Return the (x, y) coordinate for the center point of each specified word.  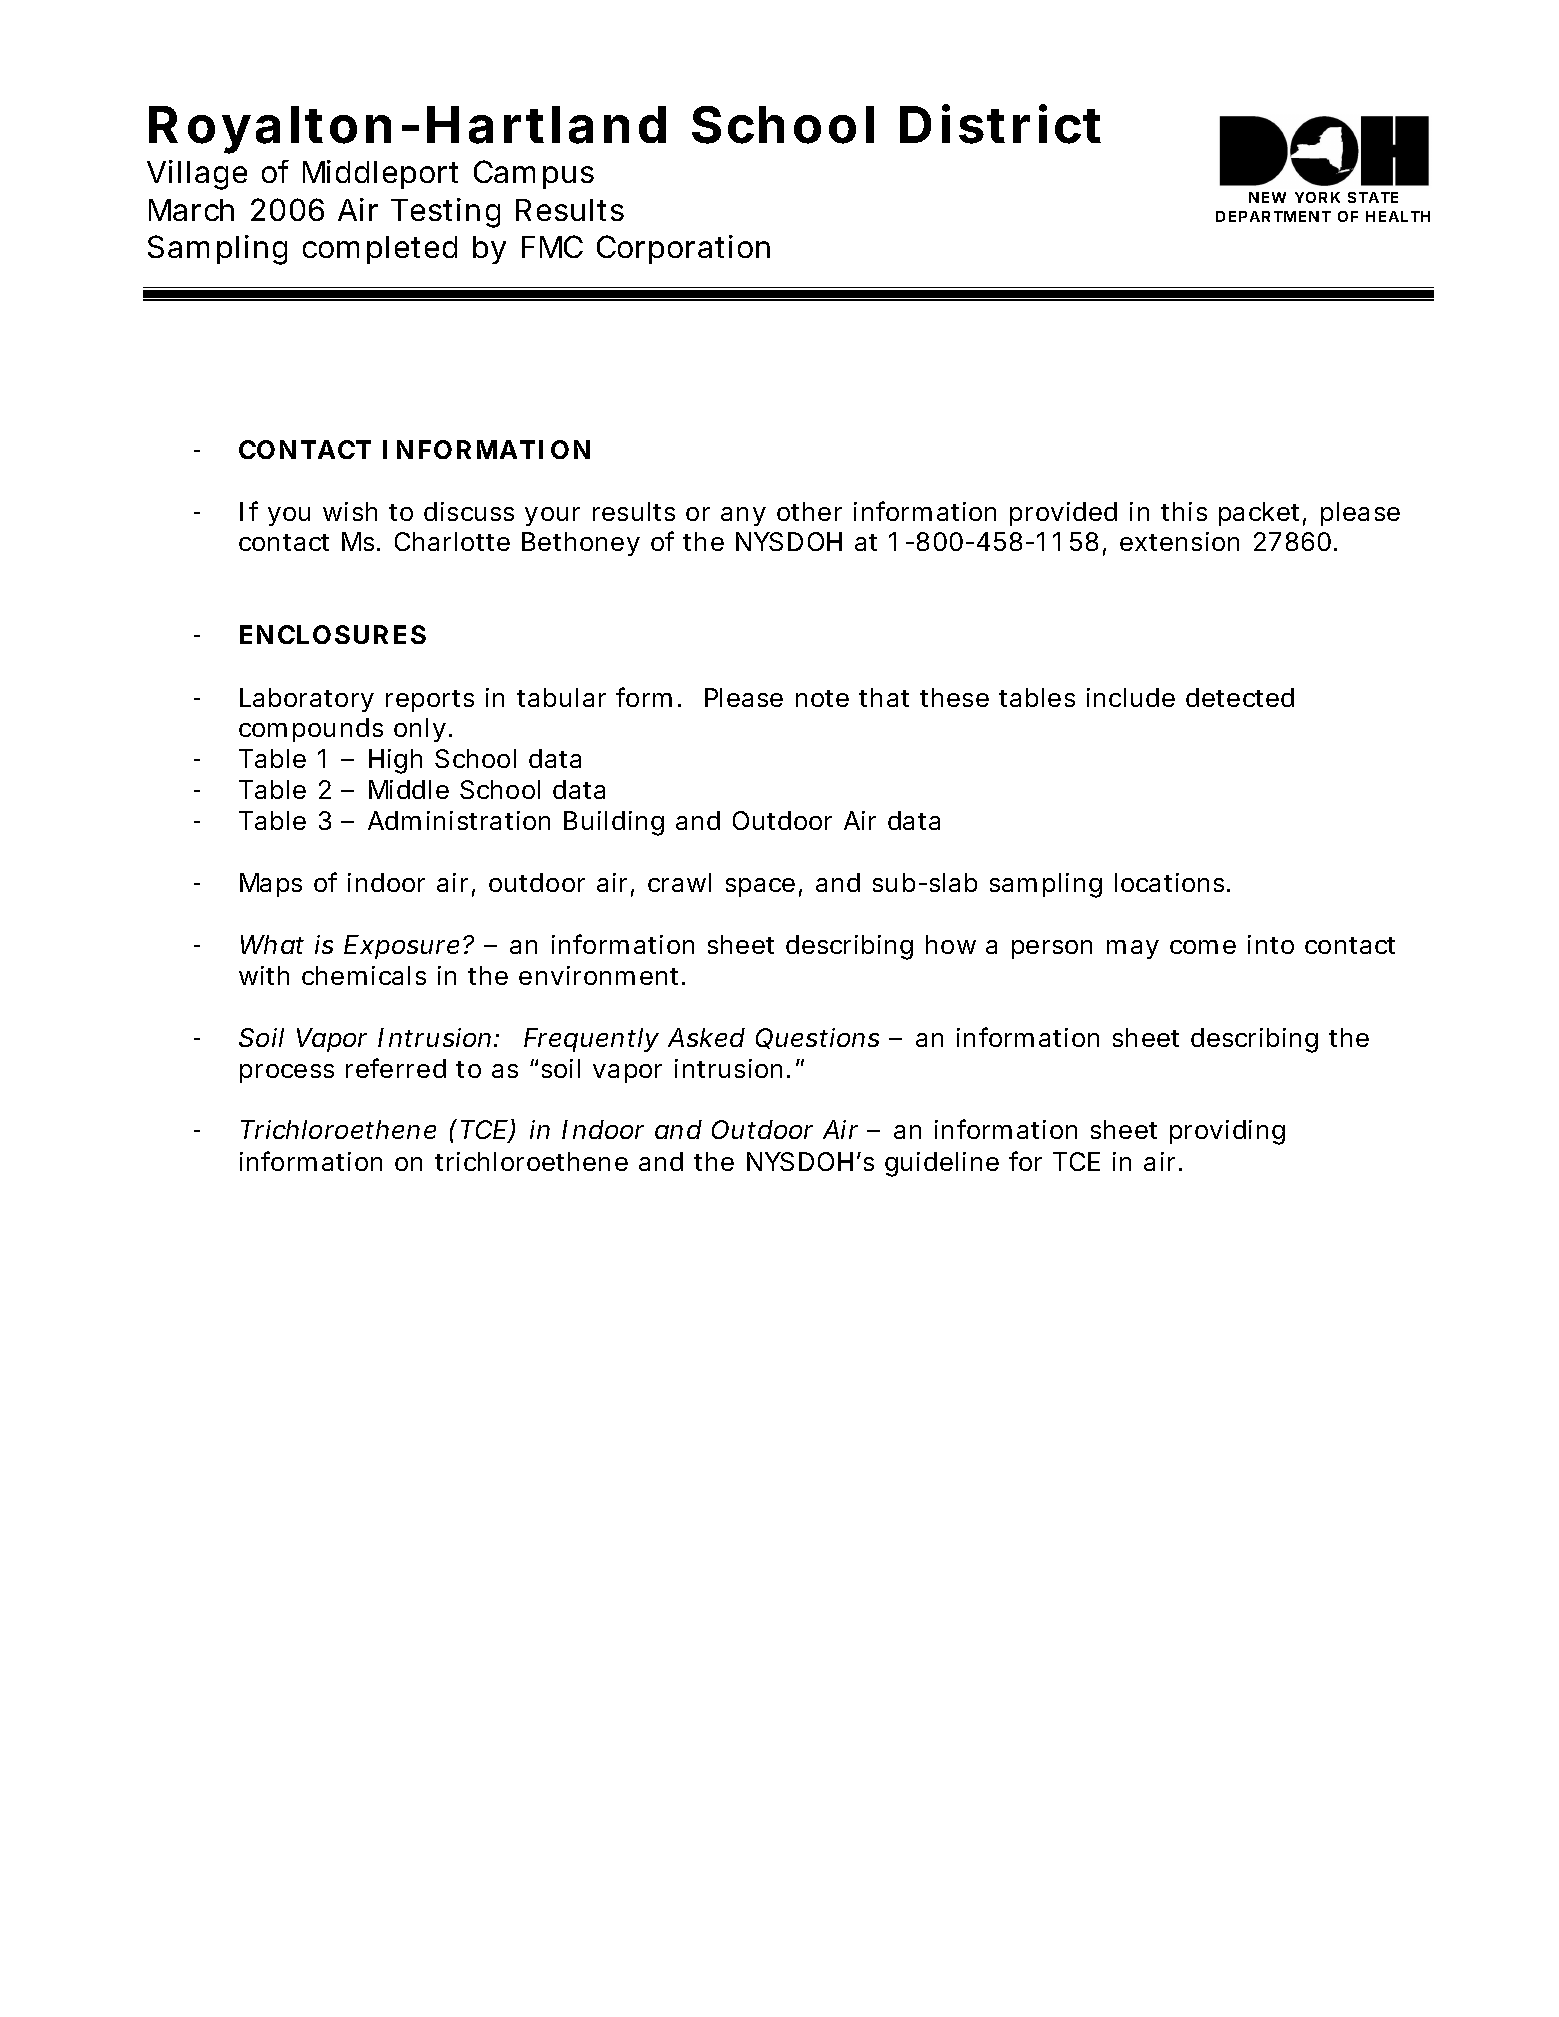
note (822, 698)
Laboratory (307, 700)
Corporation (683, 249)
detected (1240, 697)
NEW (1267, 197)
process (287, 1073)
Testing (445, 213)
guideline (942, 1164)
